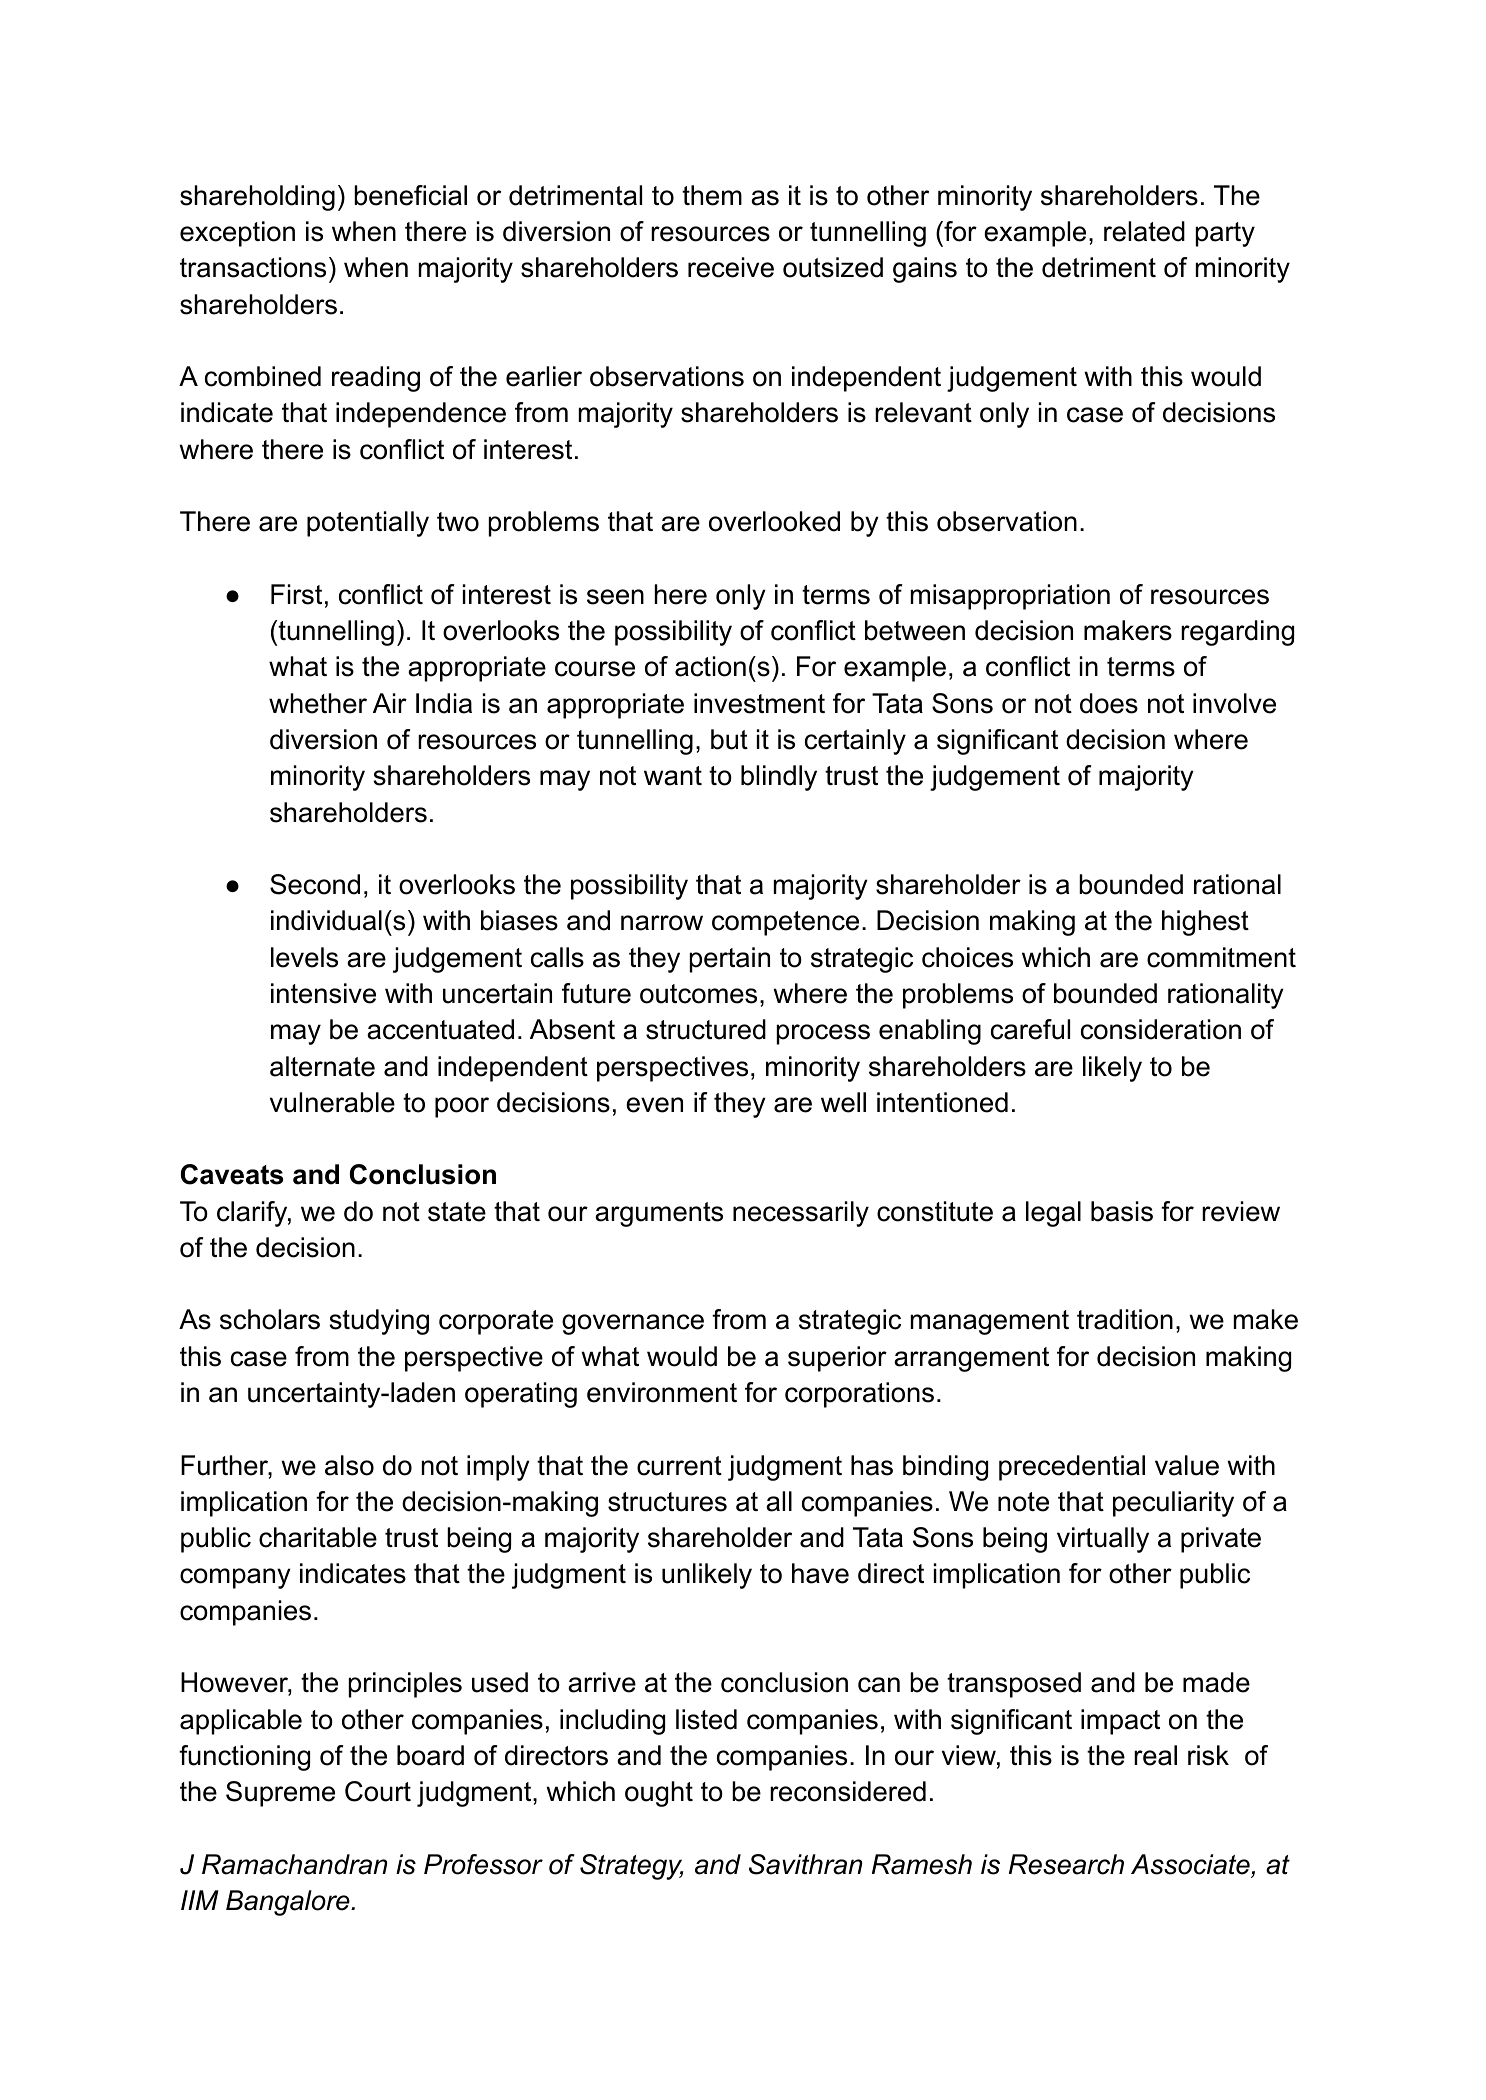  Describe the element at coordinates (1144, 231) in the image. I see `related` at that location.
